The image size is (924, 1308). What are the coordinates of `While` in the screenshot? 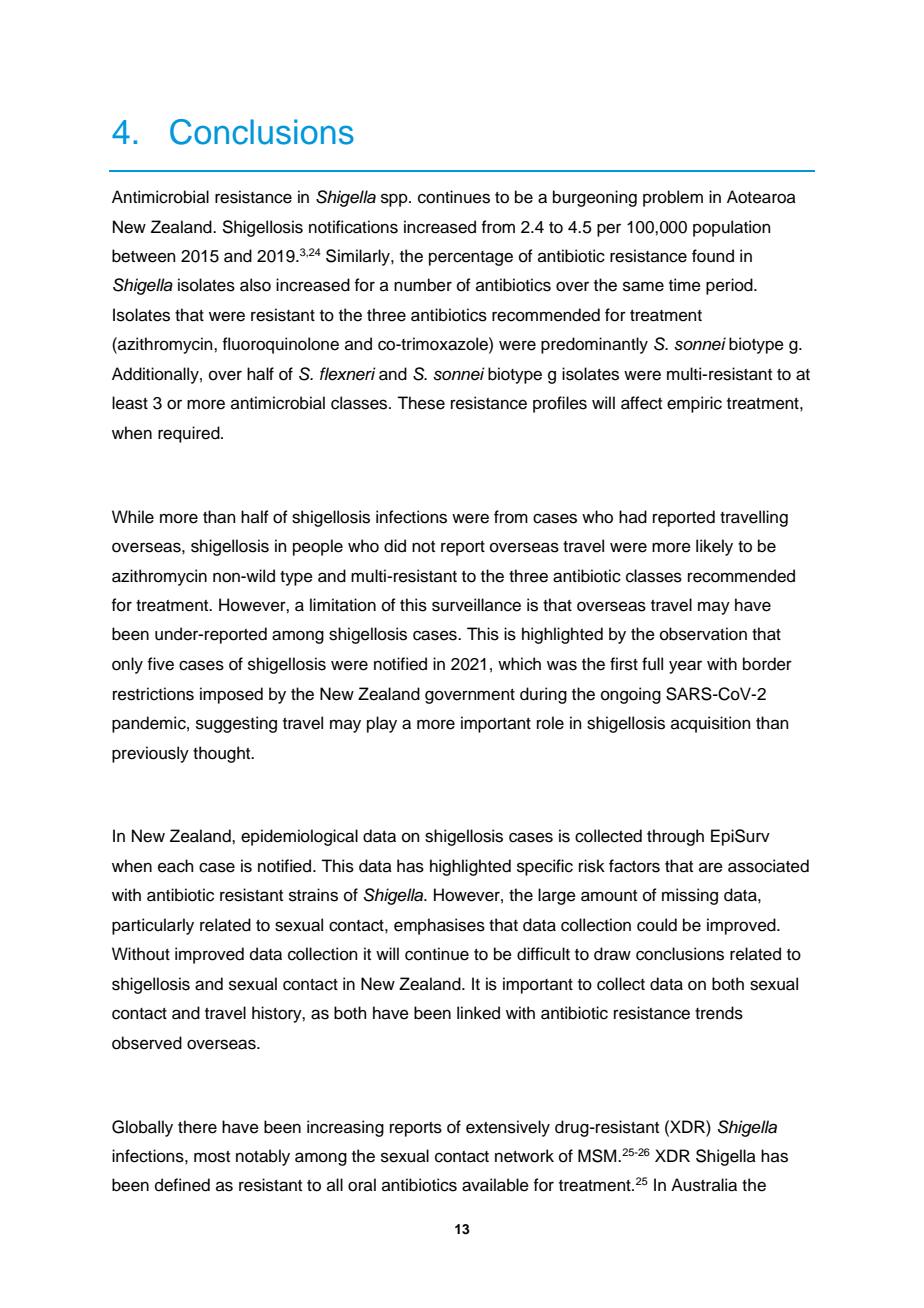 It's located at (133, 517).
